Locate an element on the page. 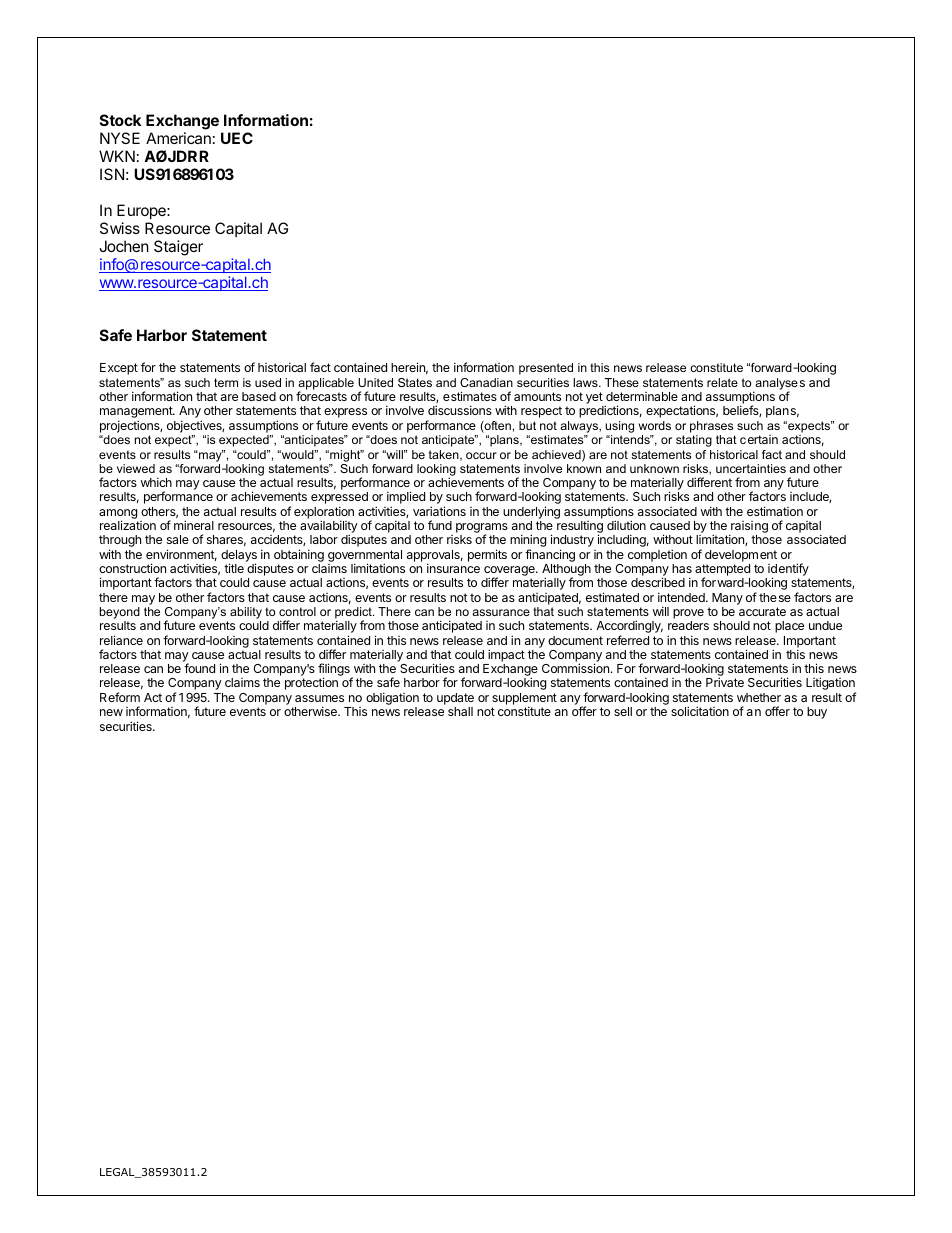 The width and height of the document is (952, 1233). American is located at coordinates (178, 138).
